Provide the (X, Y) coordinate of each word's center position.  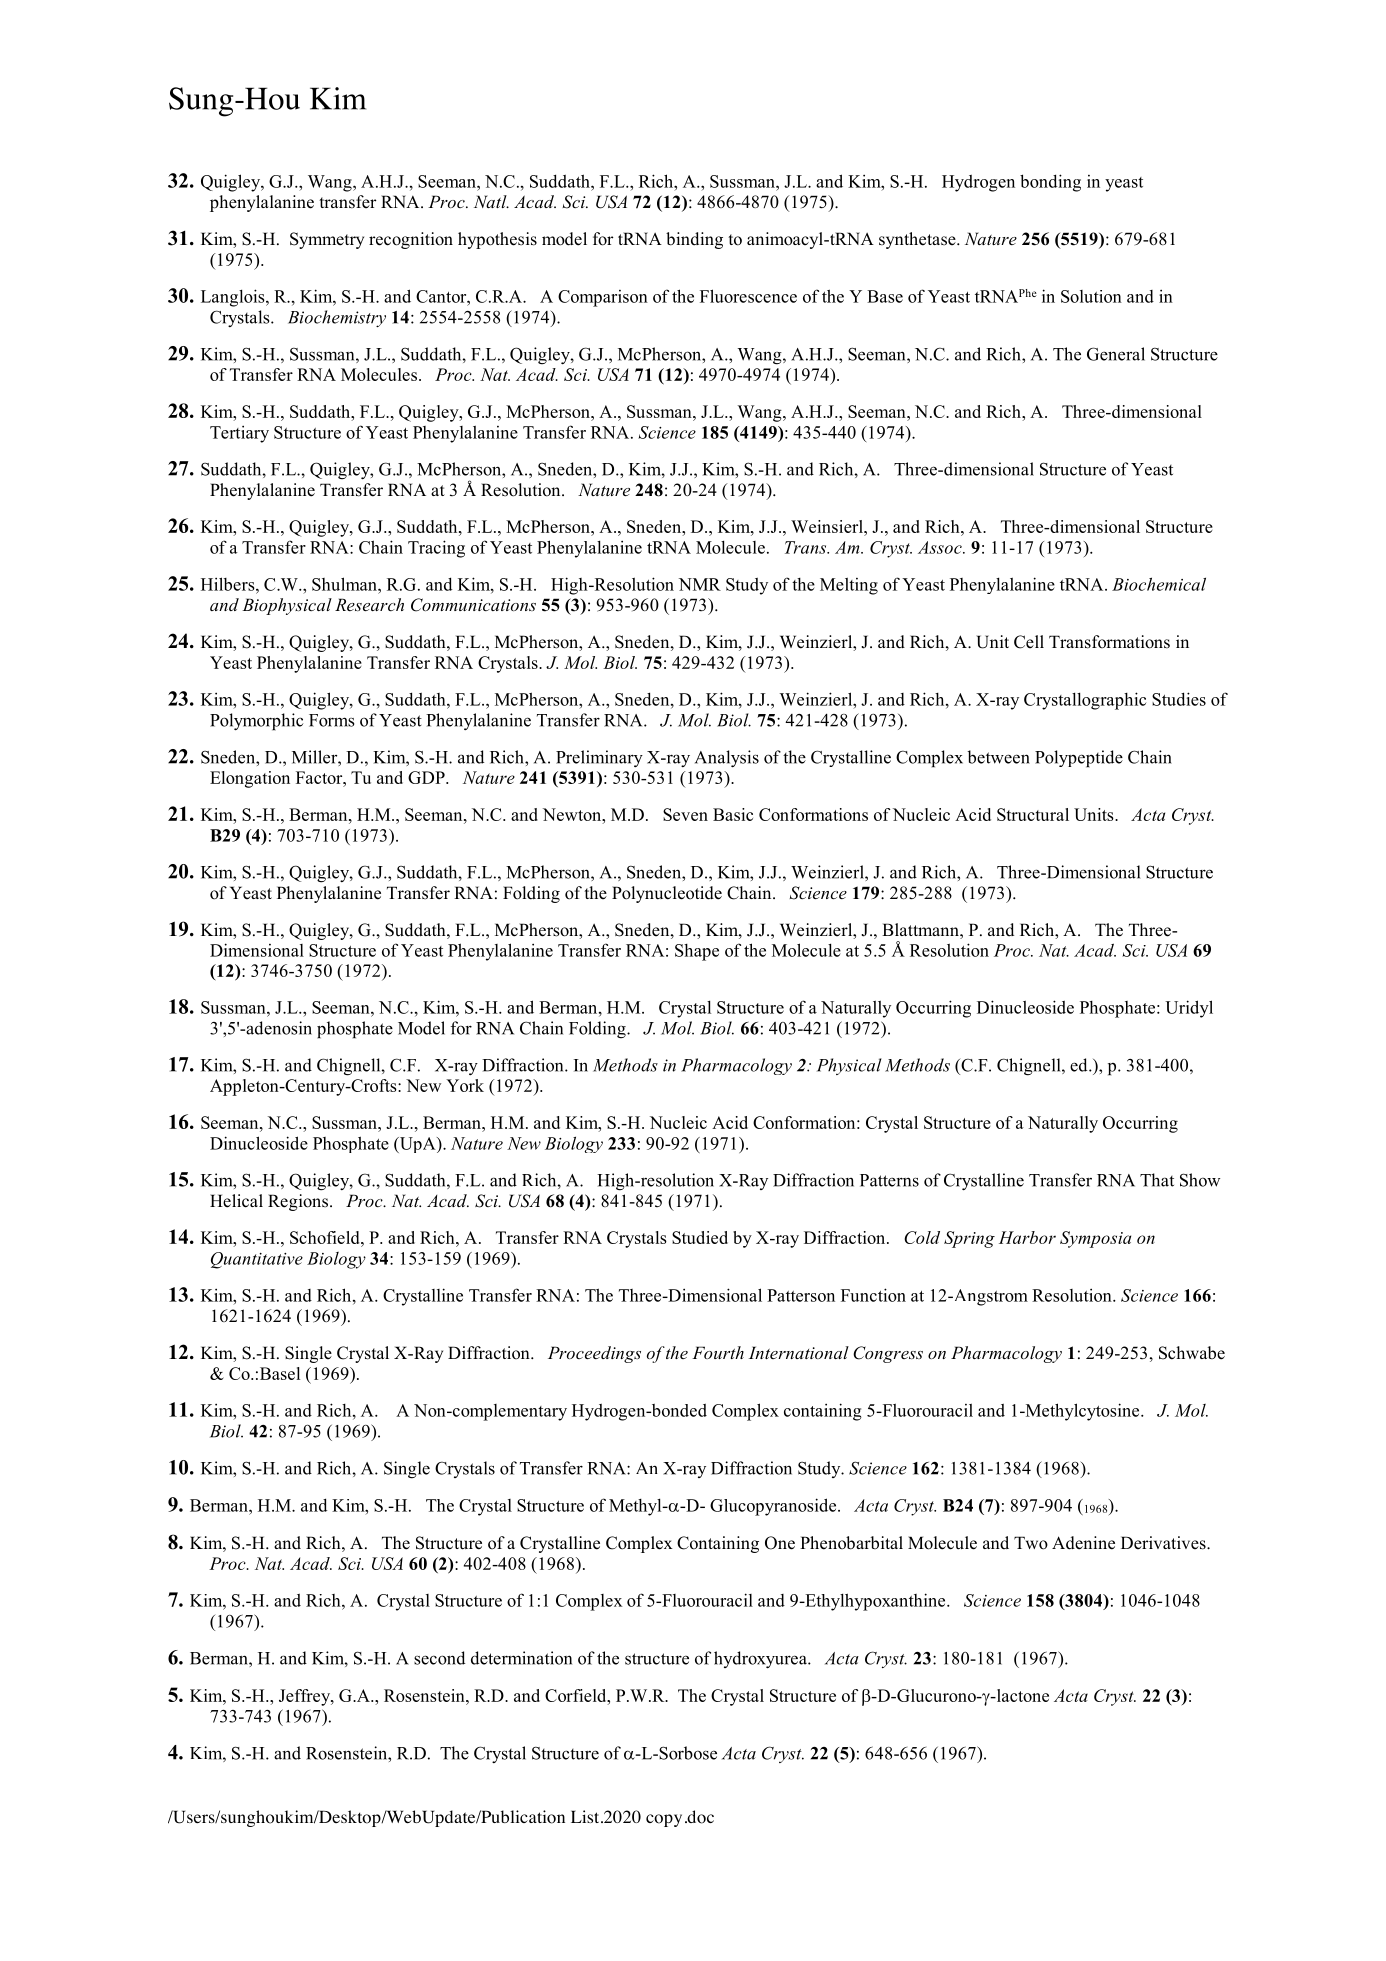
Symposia (1095, 1239)
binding (694, 240)
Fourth (718, 1352)
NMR (700, 584)
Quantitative (257, 1260)
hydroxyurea (761, 1659)
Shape (697, 952)
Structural (1033, 814)
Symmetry (327, 240)
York (465, 1085)
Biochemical (1159, 584)
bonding (1050, 183)
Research (369, 604)
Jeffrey (305, 1697)
